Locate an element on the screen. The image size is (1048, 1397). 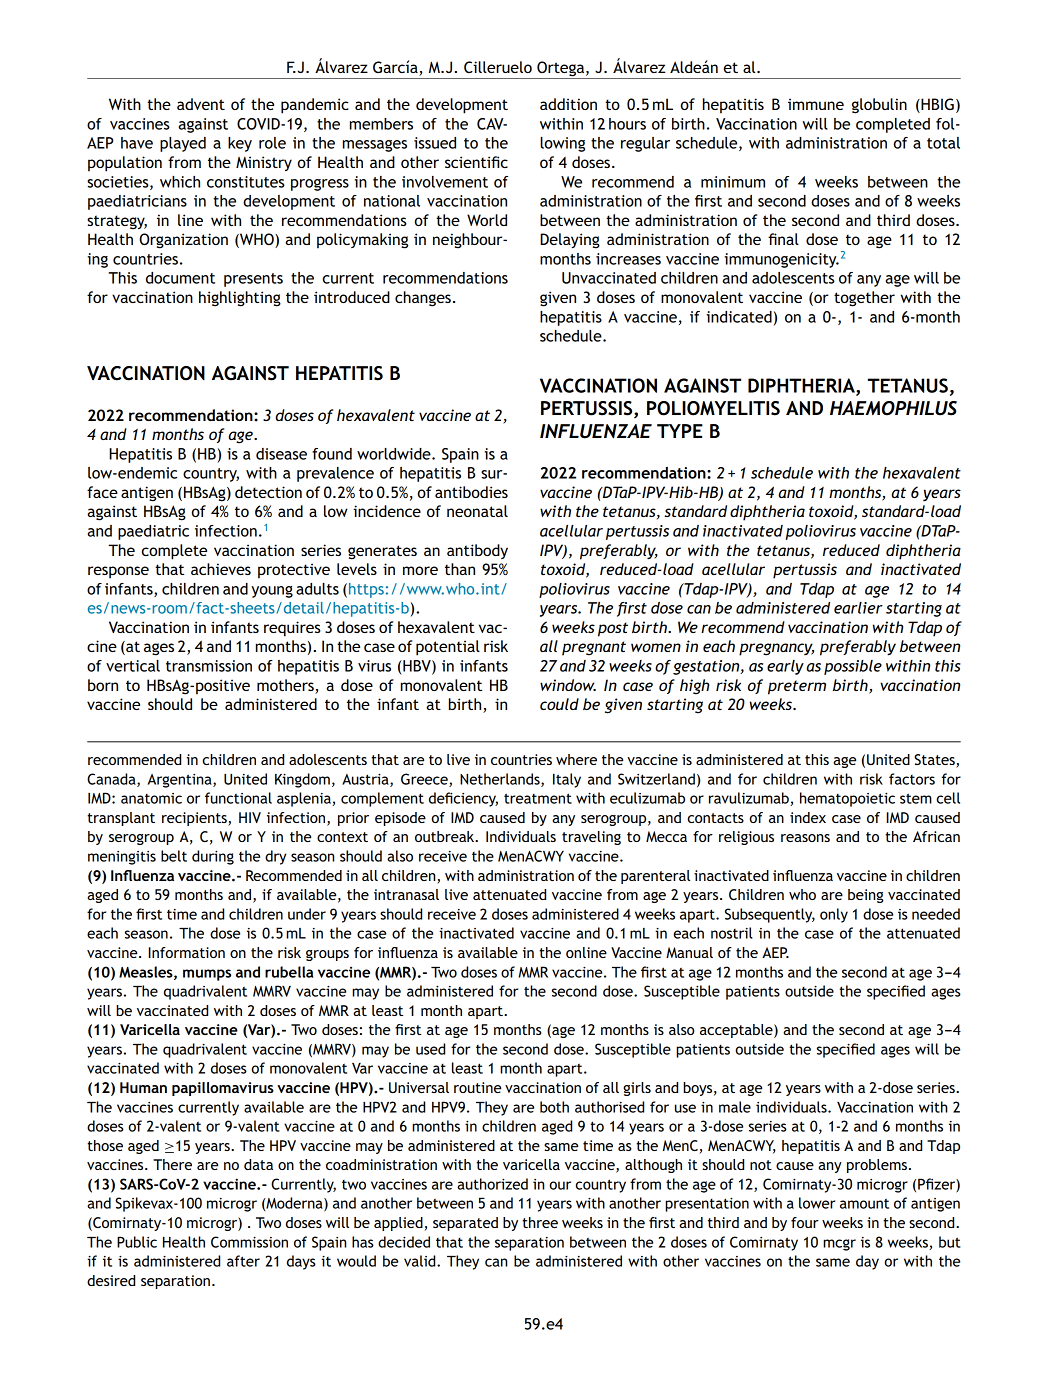
played is located at coordinates (183, 144).
